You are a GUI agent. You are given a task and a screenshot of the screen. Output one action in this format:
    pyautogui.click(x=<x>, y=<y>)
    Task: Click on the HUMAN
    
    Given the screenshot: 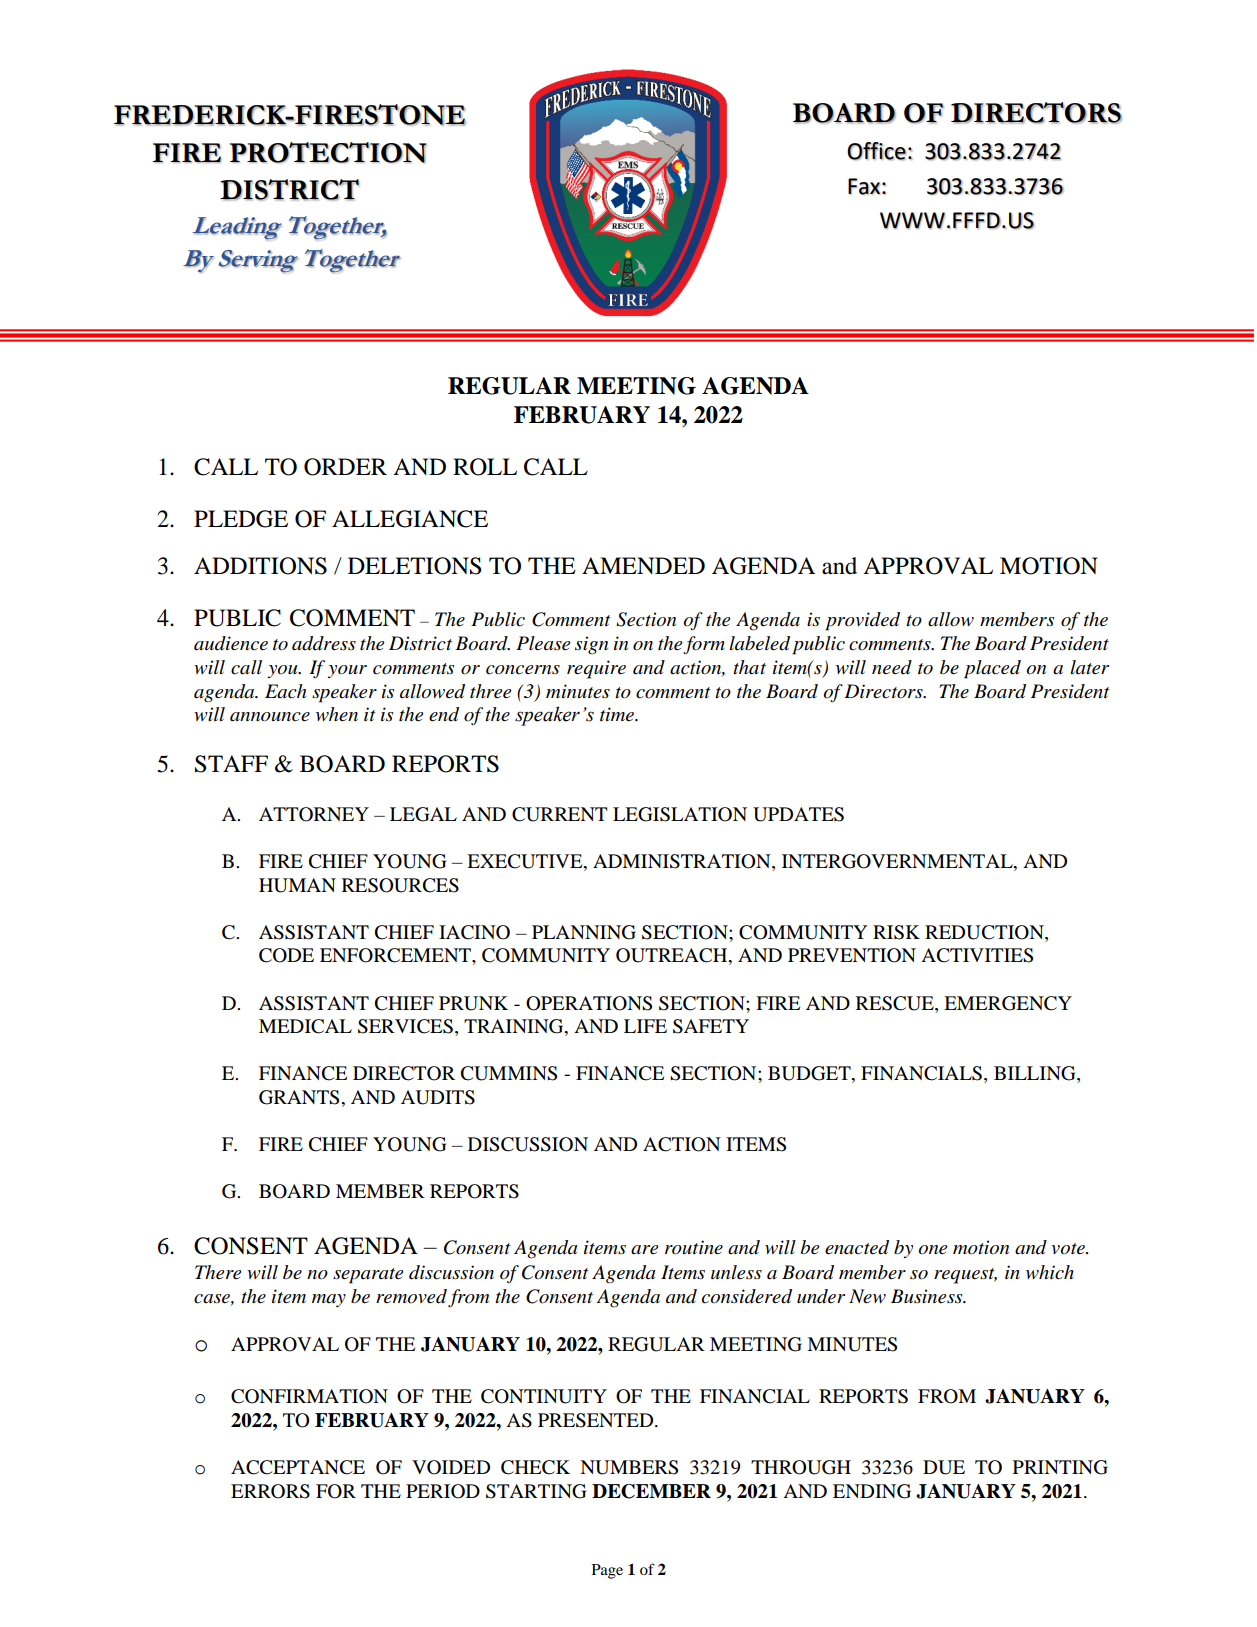 What is the action you would take?
    pyautogui.click(x=297, y=885)
